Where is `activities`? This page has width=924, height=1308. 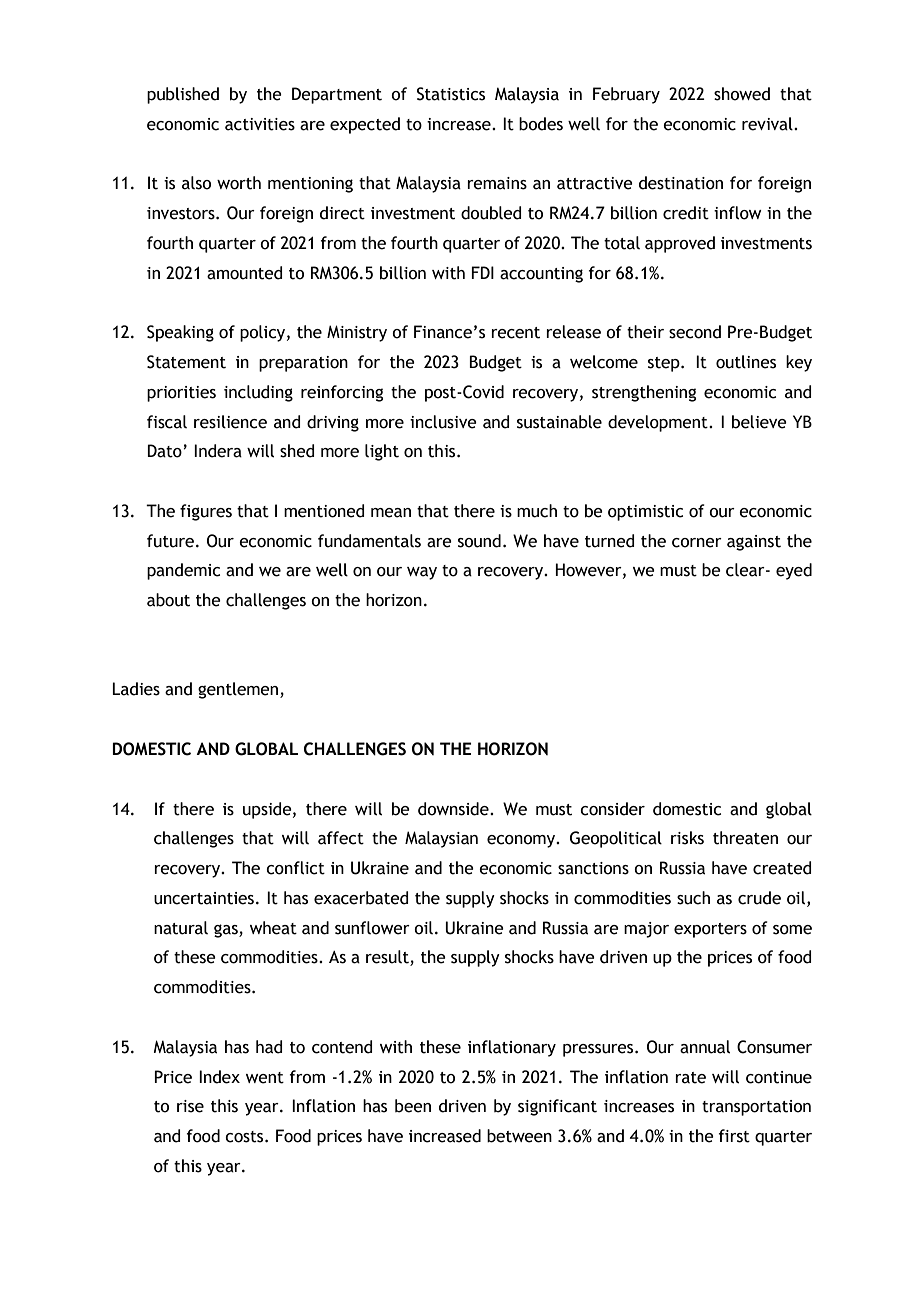
activities is located at coordinates (260, 124).
